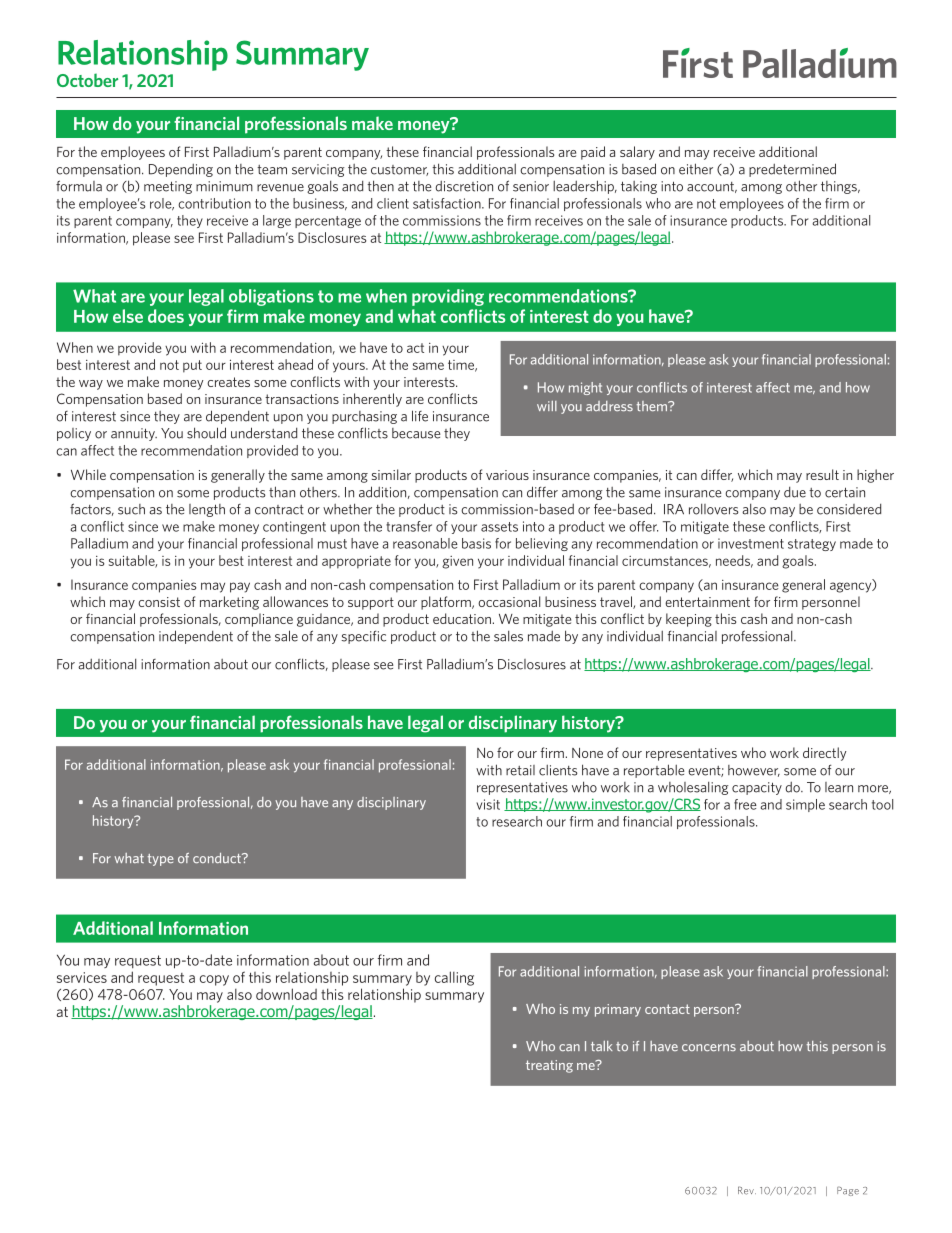 The height and width of the screenshot is (1233, 952). Describe the element at coordinates (653, 406) in the screenshot. I see `them` at that location.
